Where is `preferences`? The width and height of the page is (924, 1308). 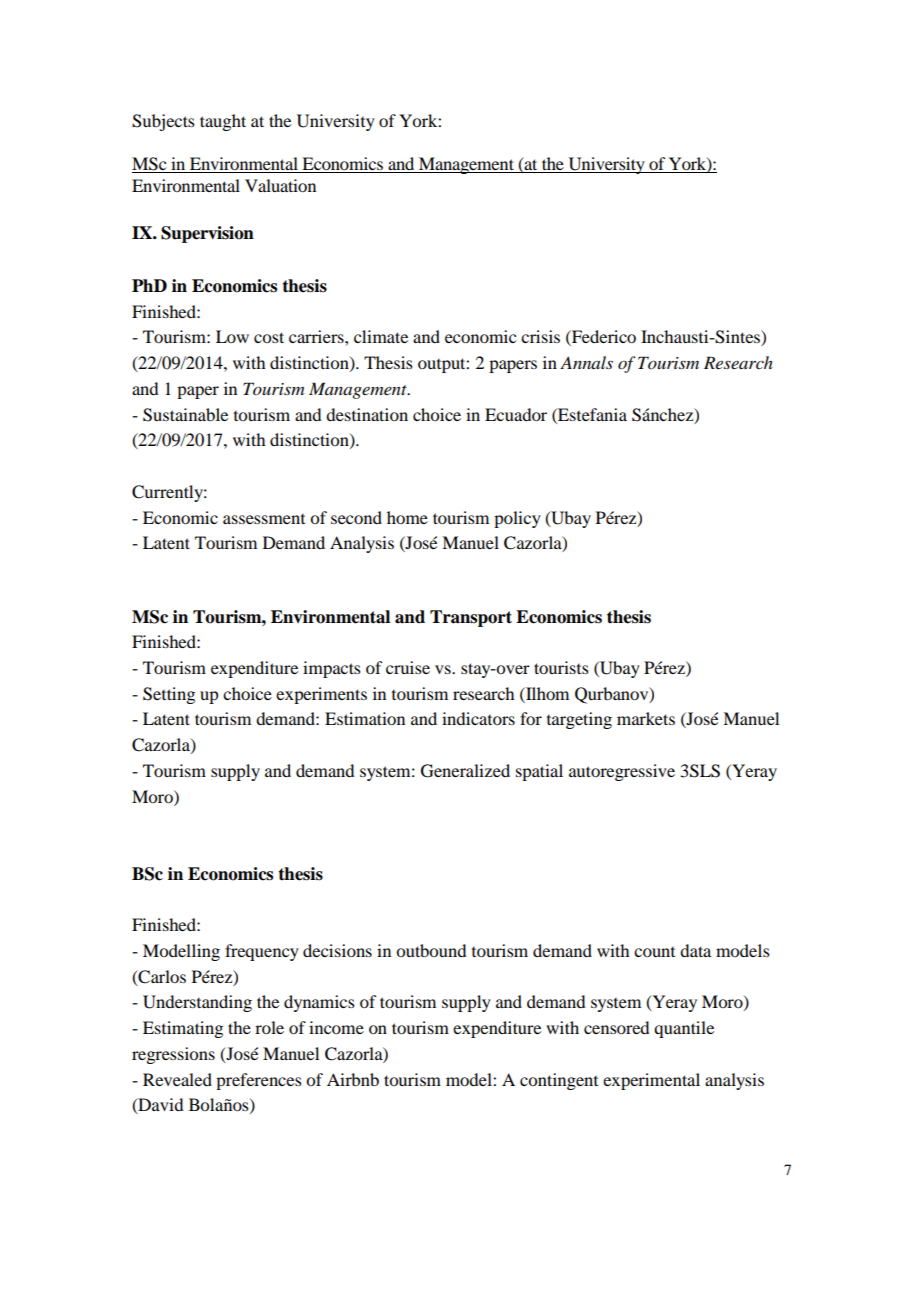
preferences is located at coordinates (259, 1081).
